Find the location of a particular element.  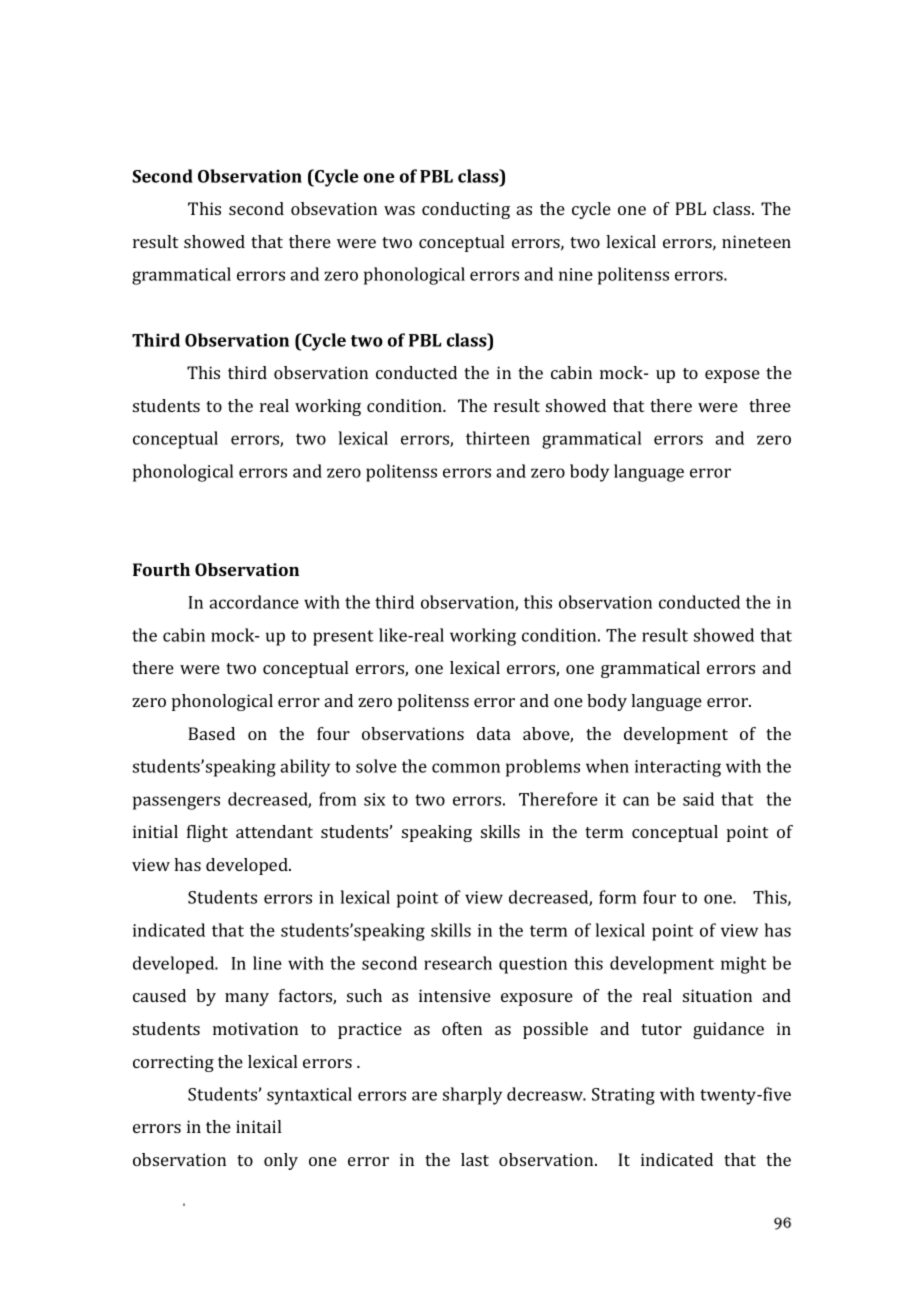

only is located at coordinates (281, 1161).
